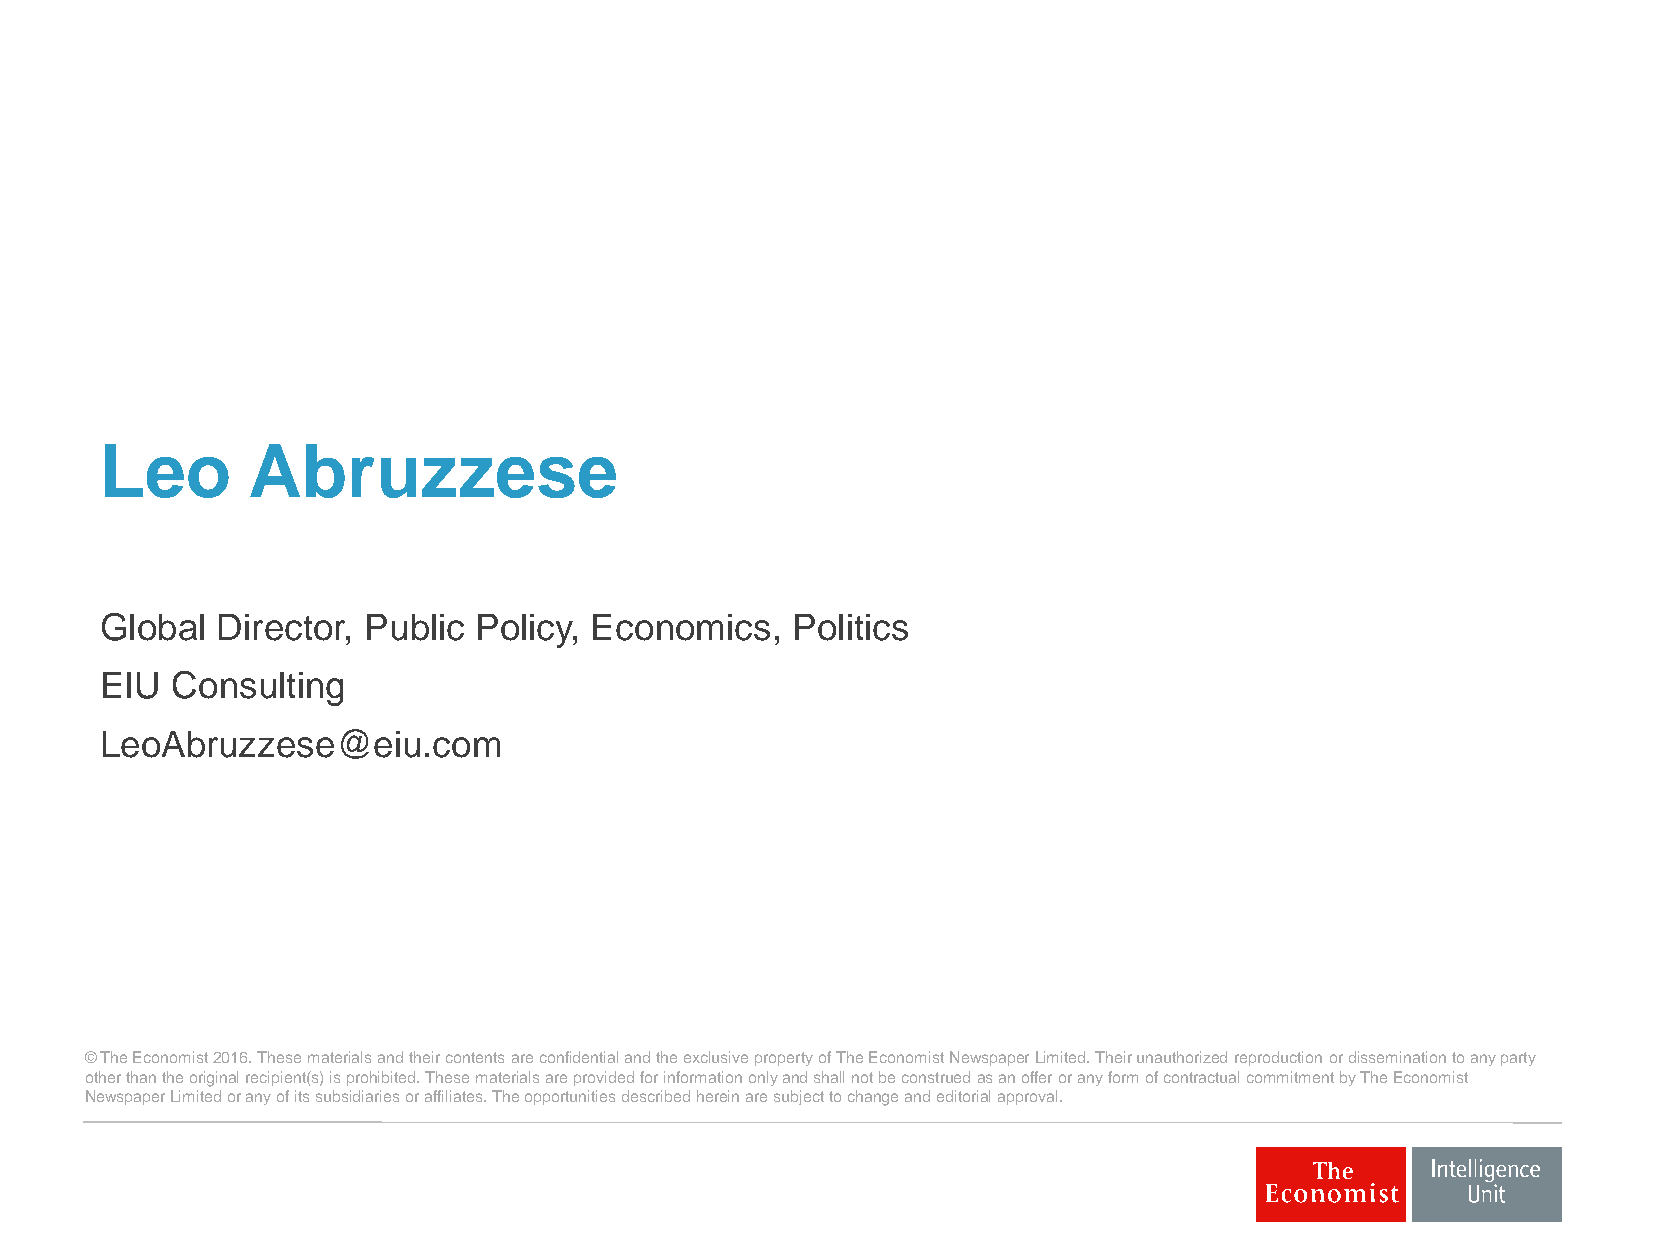 The width and height of the image is (1662, 1247). What do you see at coordinates (716, 1057) in the image?
I see `exclusive` at bounding box center [716, 1057].
